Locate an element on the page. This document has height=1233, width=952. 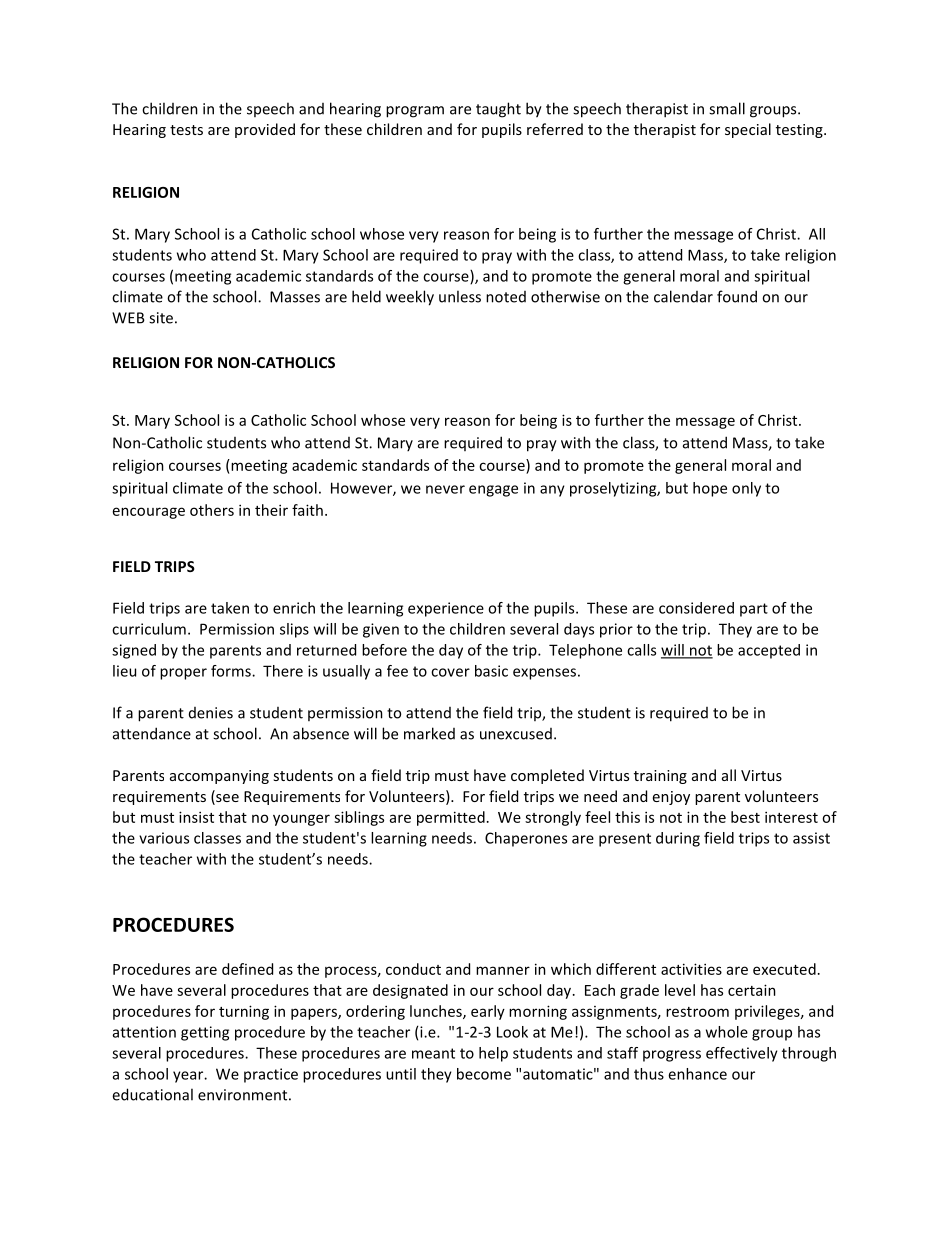
become is located at coordinates (484, 1074).
